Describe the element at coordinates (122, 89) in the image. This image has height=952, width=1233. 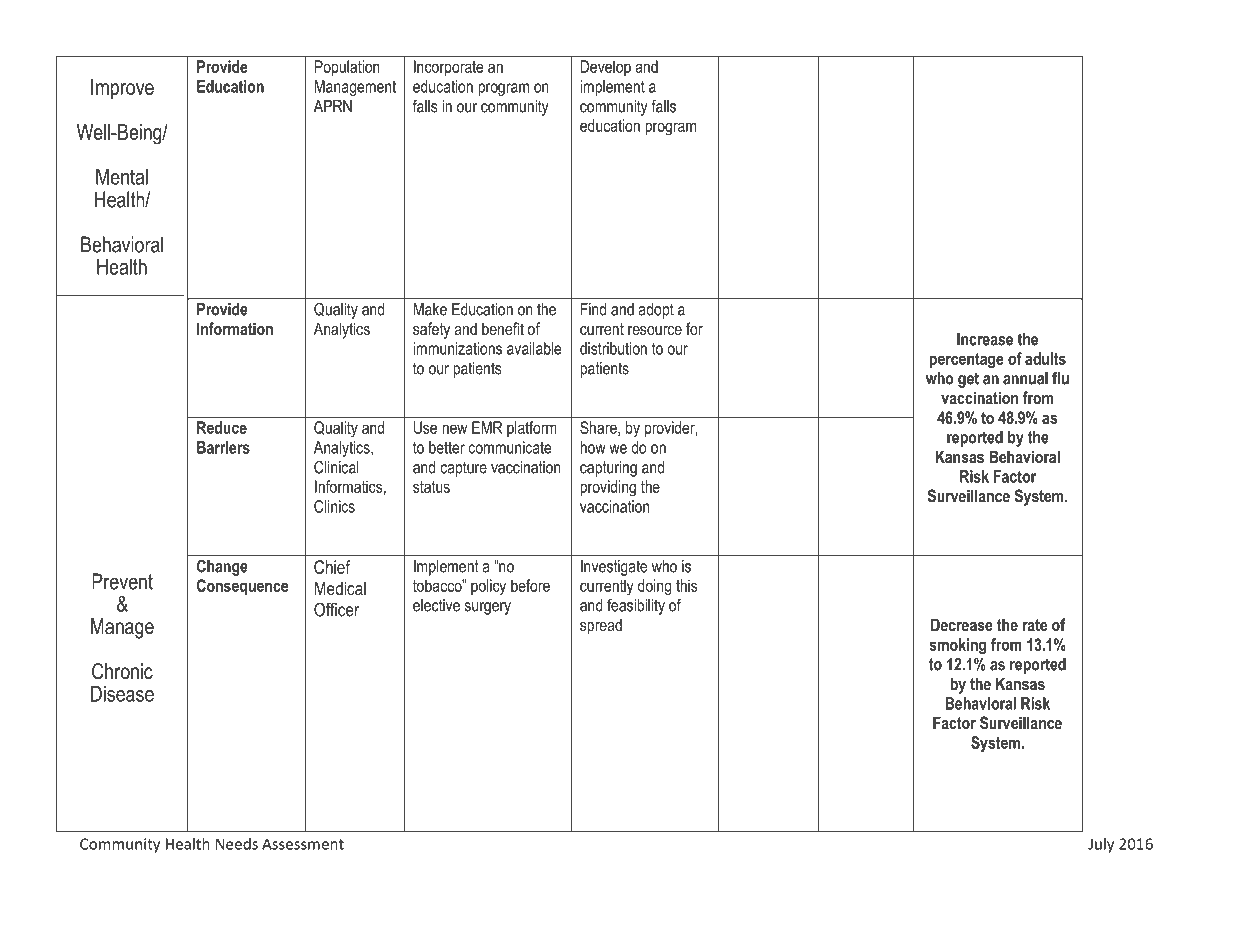
I see `Improve` at that location.
